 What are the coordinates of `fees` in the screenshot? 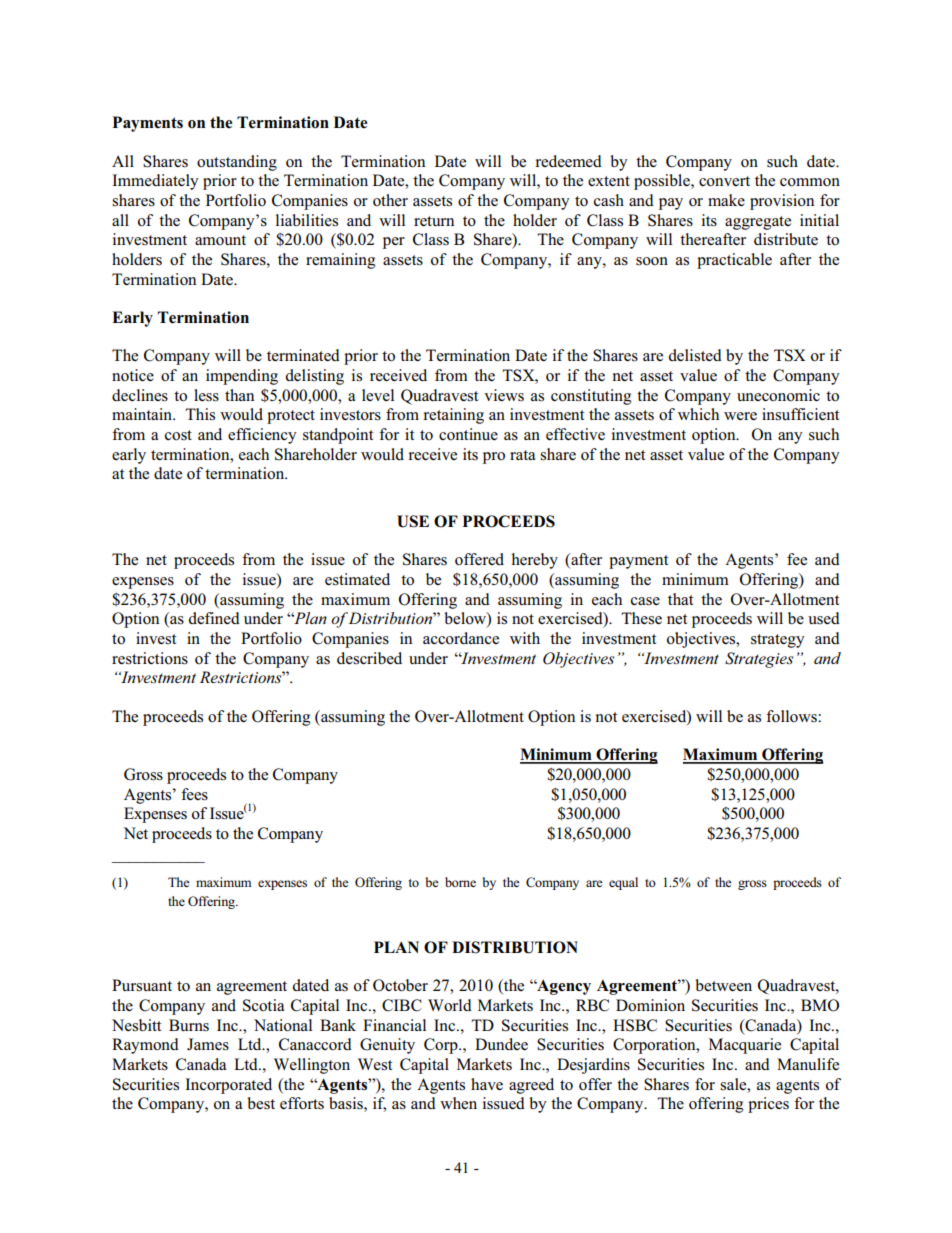 It's located at (194, 794).
